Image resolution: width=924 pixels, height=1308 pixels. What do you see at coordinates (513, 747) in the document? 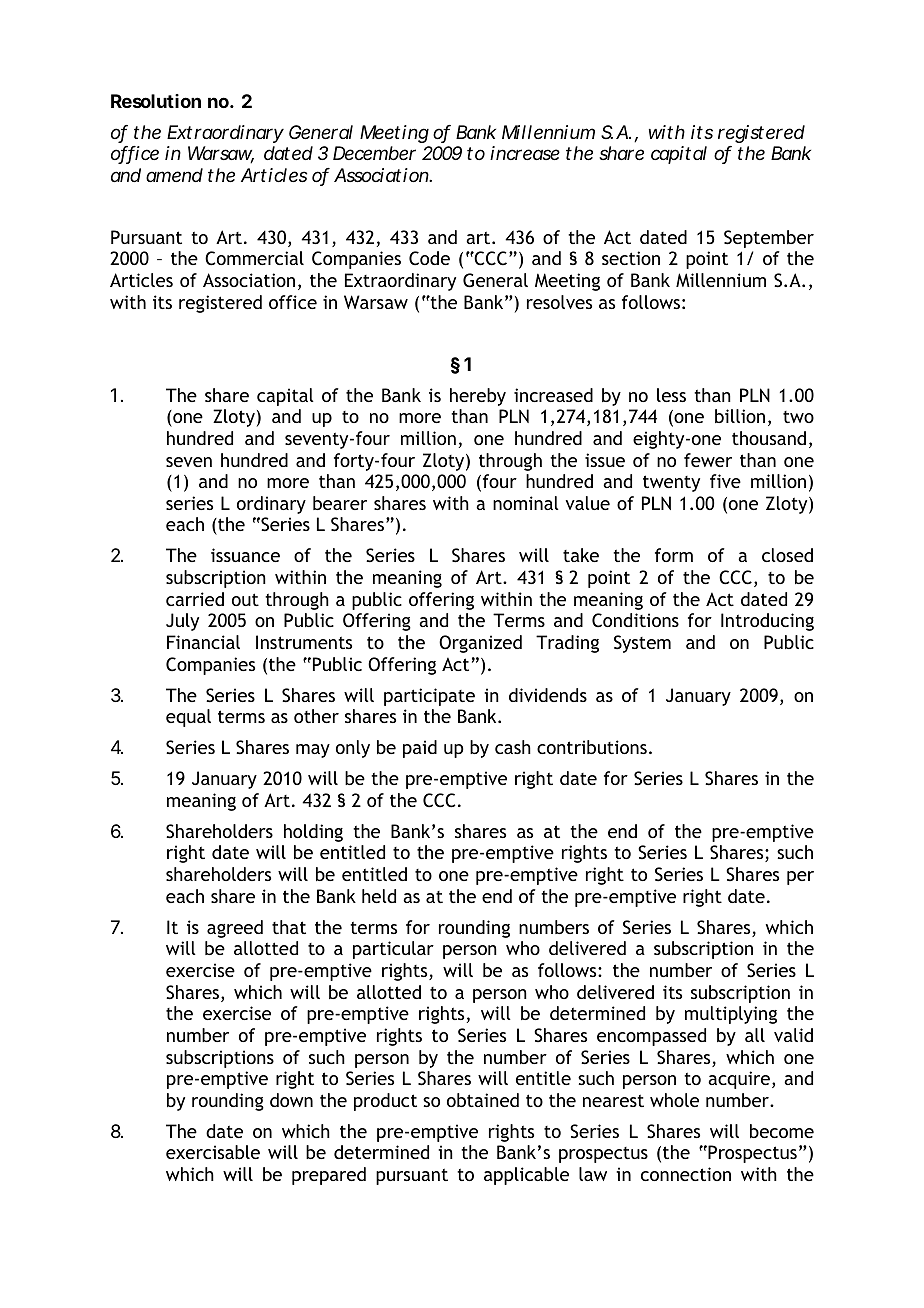
I see `cash` at bounding box center [513, 747].
